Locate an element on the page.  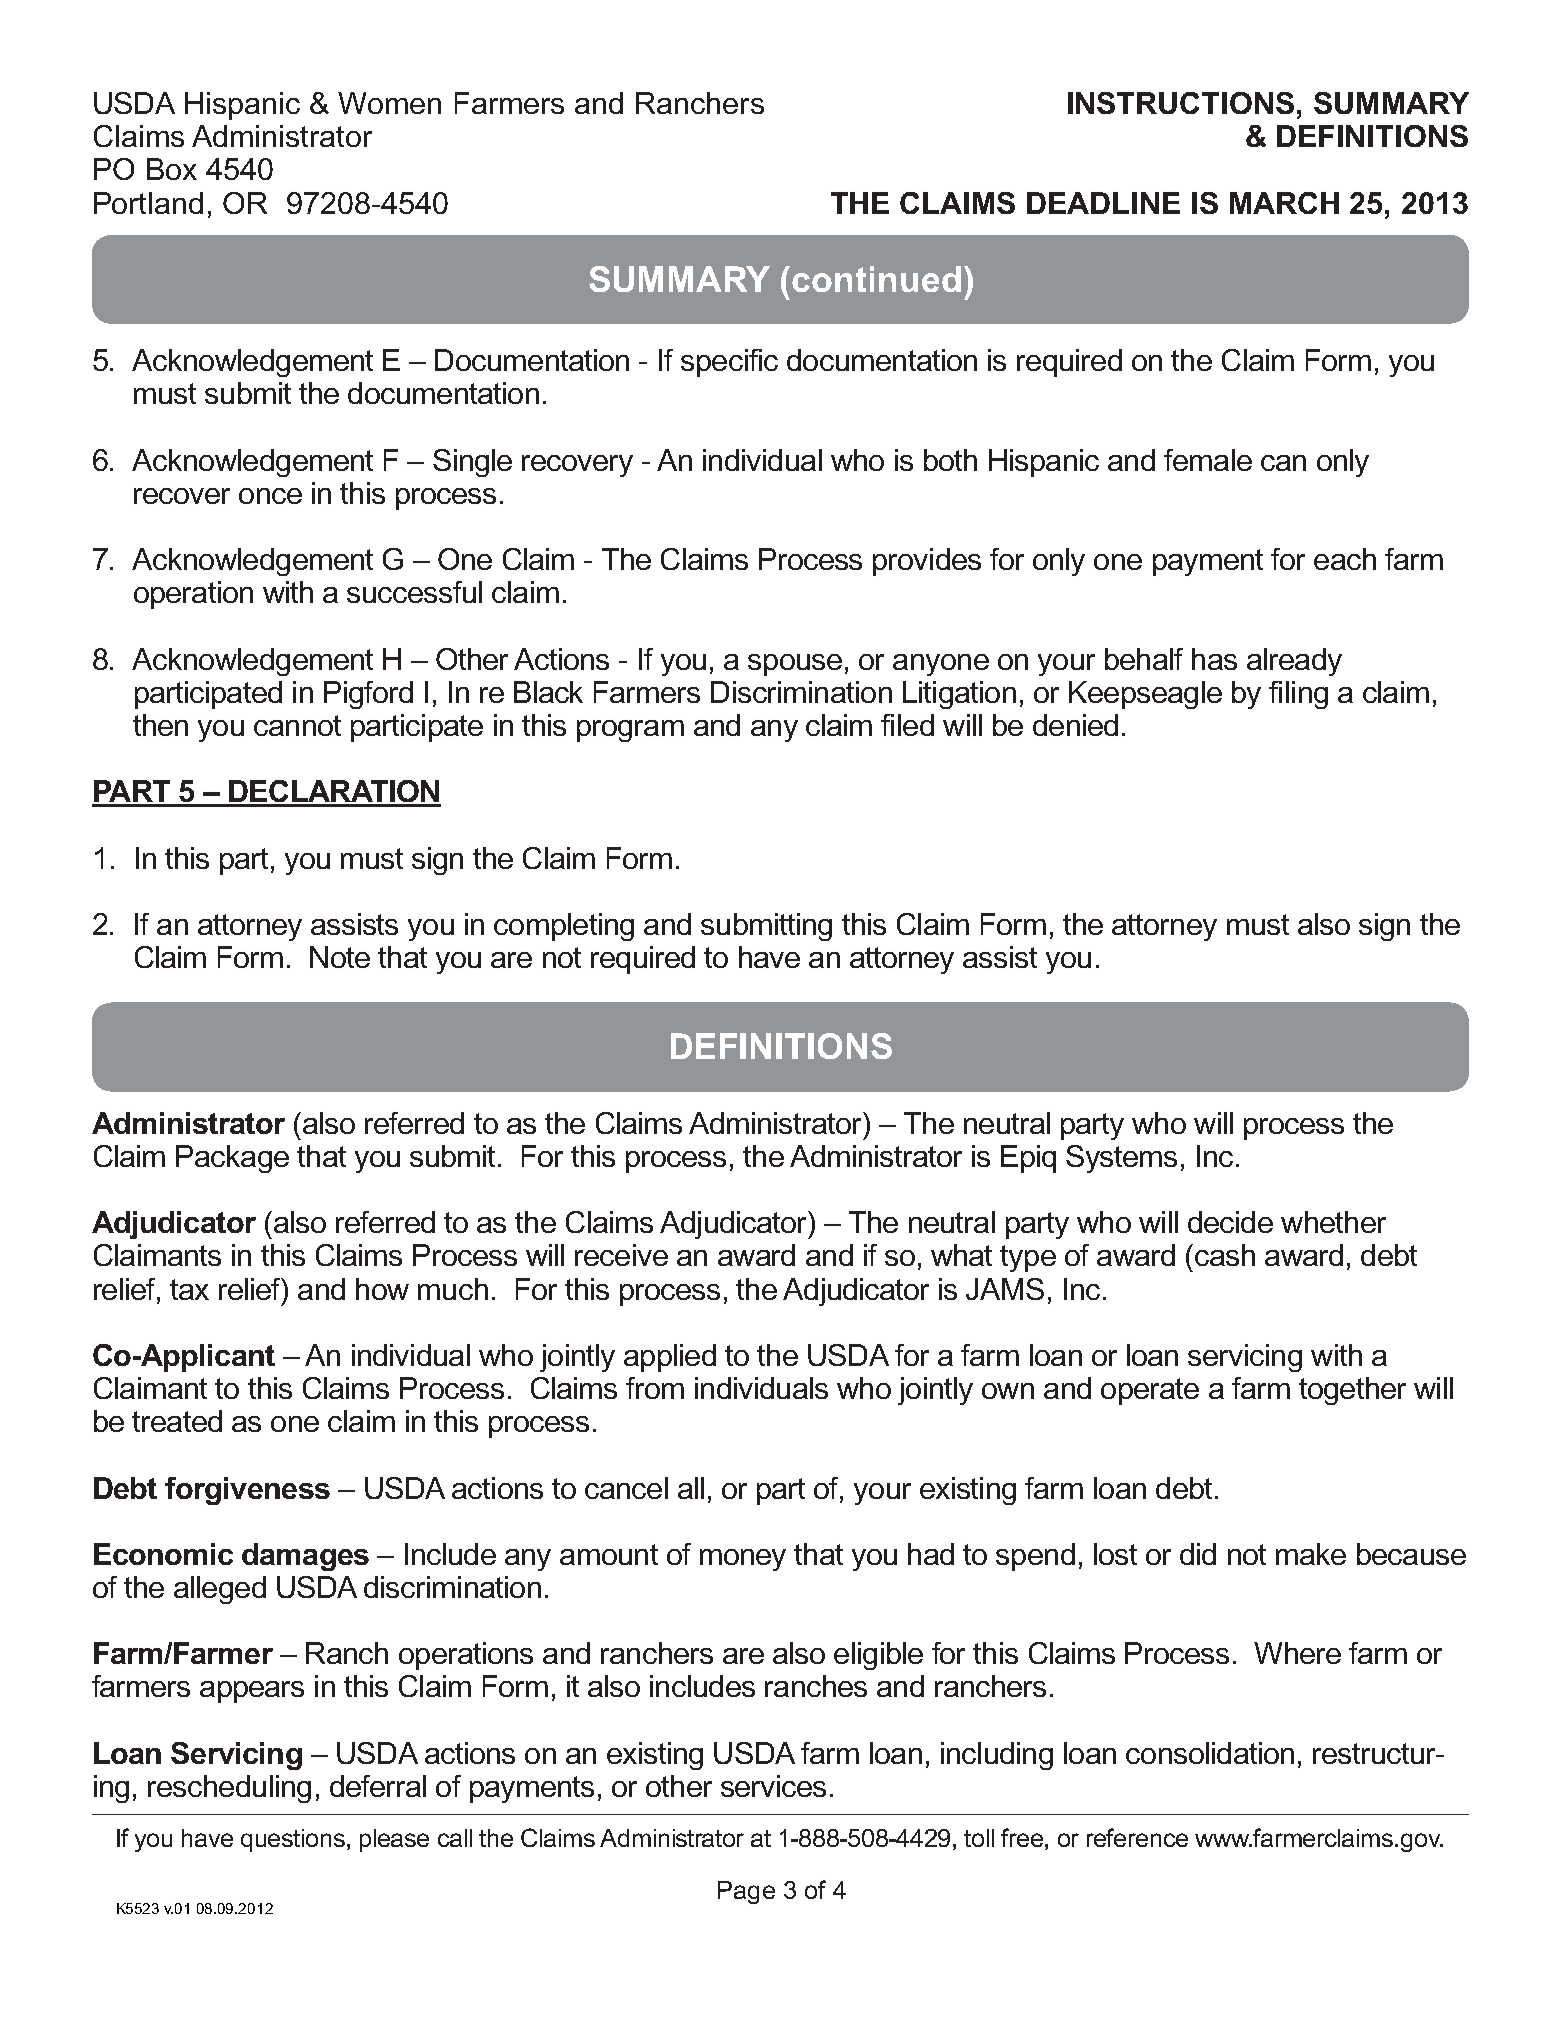
how is located at coordinates (382, 1289).
